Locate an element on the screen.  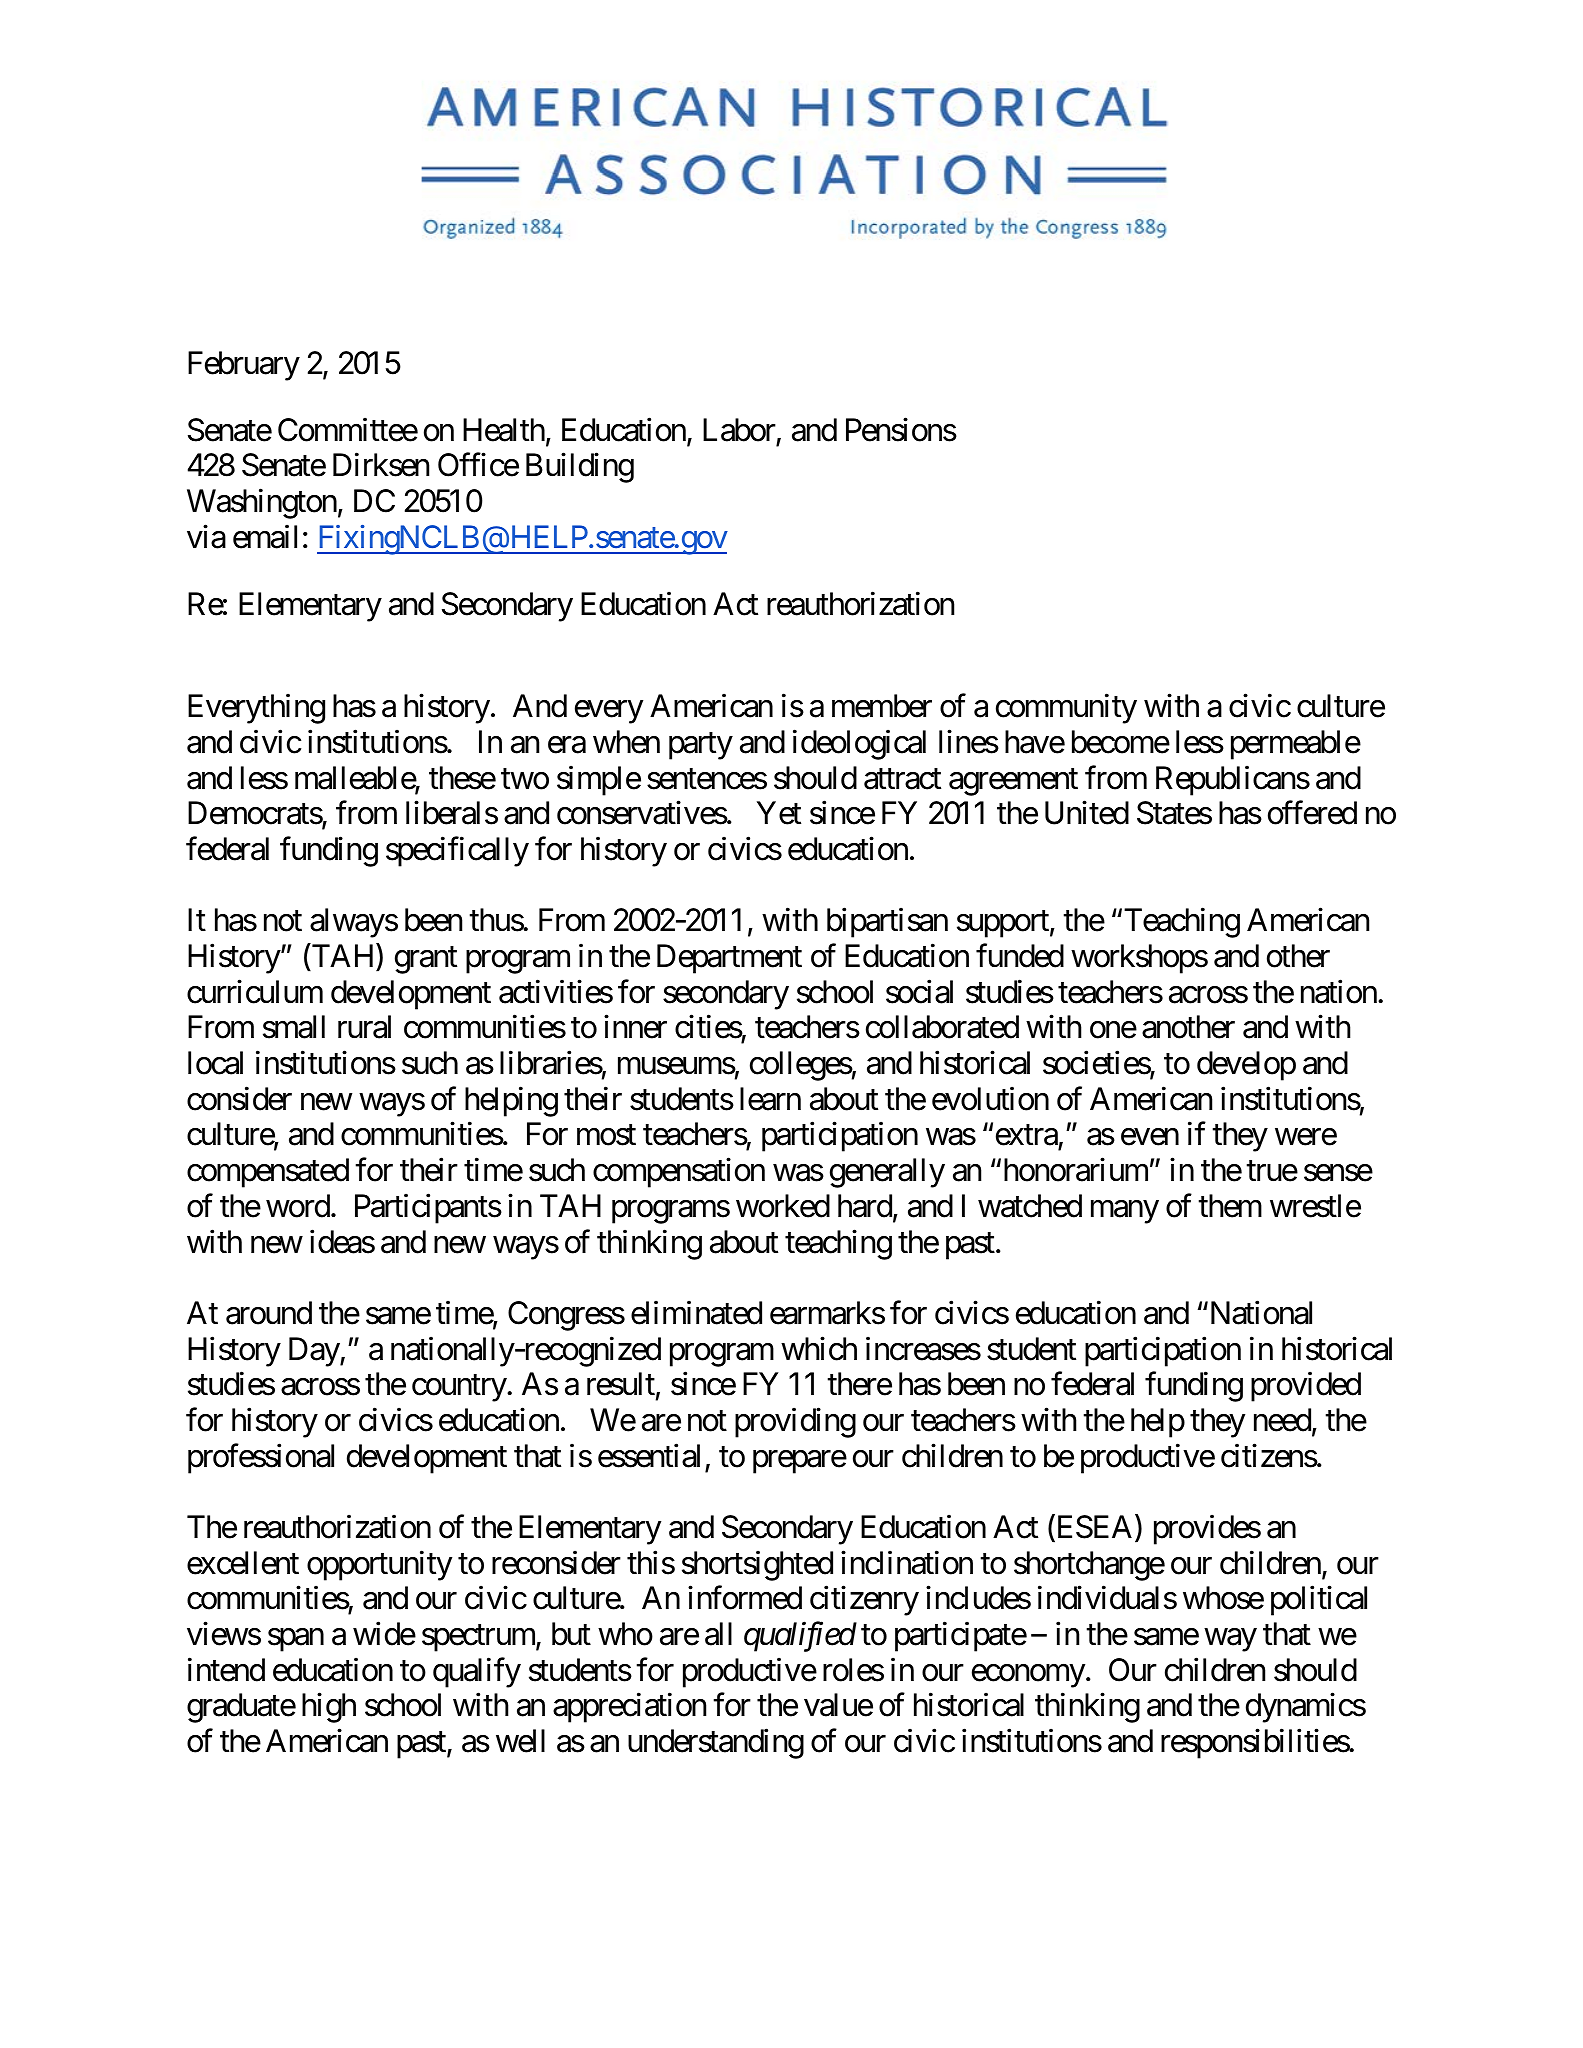
rural is located at coordinates (364, 1027).
